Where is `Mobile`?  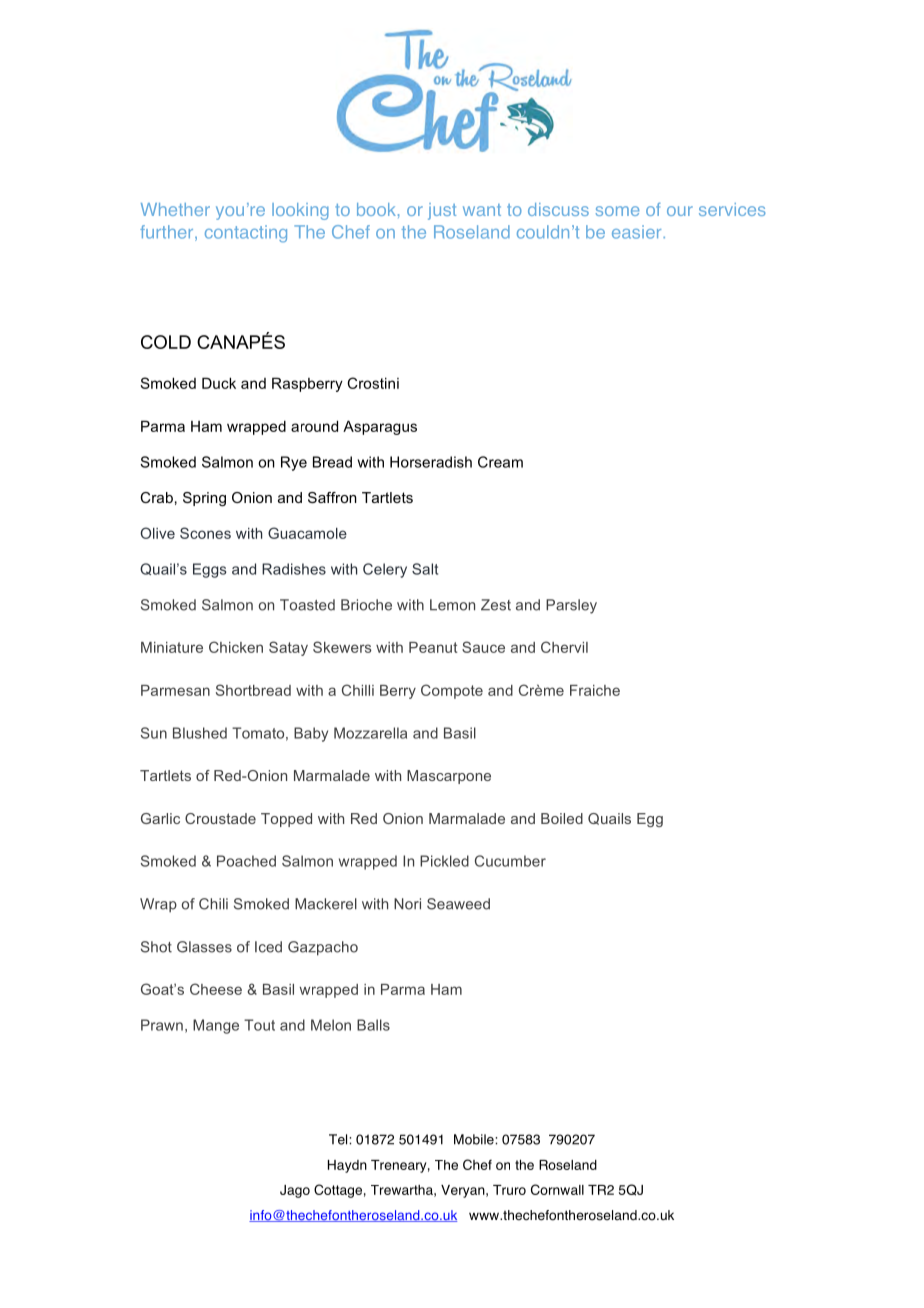
Mobile is located at coordinates (475, 1139).
